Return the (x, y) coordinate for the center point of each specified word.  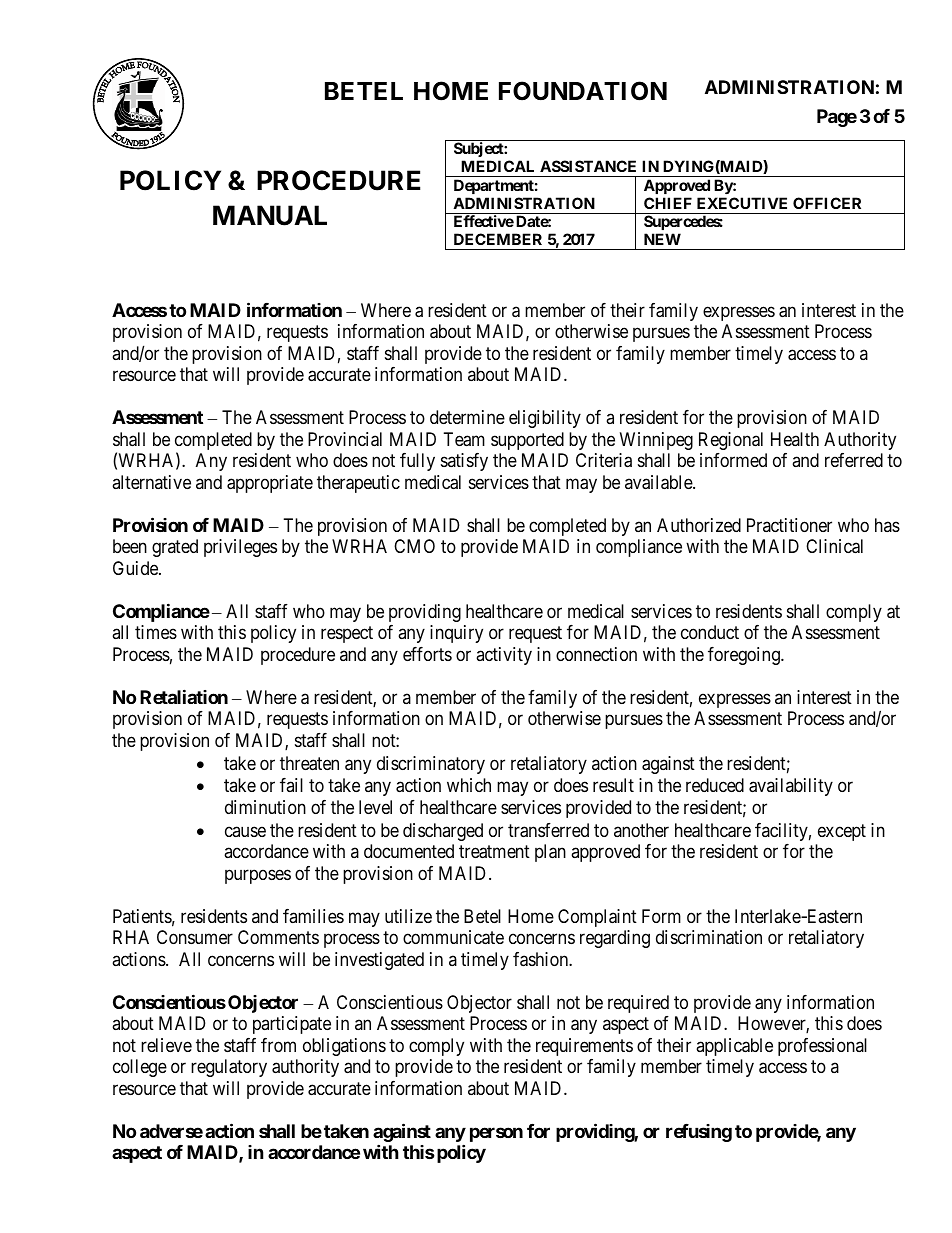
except (842, 832)
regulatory (229, 1068)
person (496, 1134)
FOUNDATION (583, 91)
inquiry (456, 634)
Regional (731, 441)
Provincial (345, 439)
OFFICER (827, 203)
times (156, 632)
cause (245, 831)
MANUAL (270, 215)
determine (467, 417)
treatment (494, 852)
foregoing (745, 656)
